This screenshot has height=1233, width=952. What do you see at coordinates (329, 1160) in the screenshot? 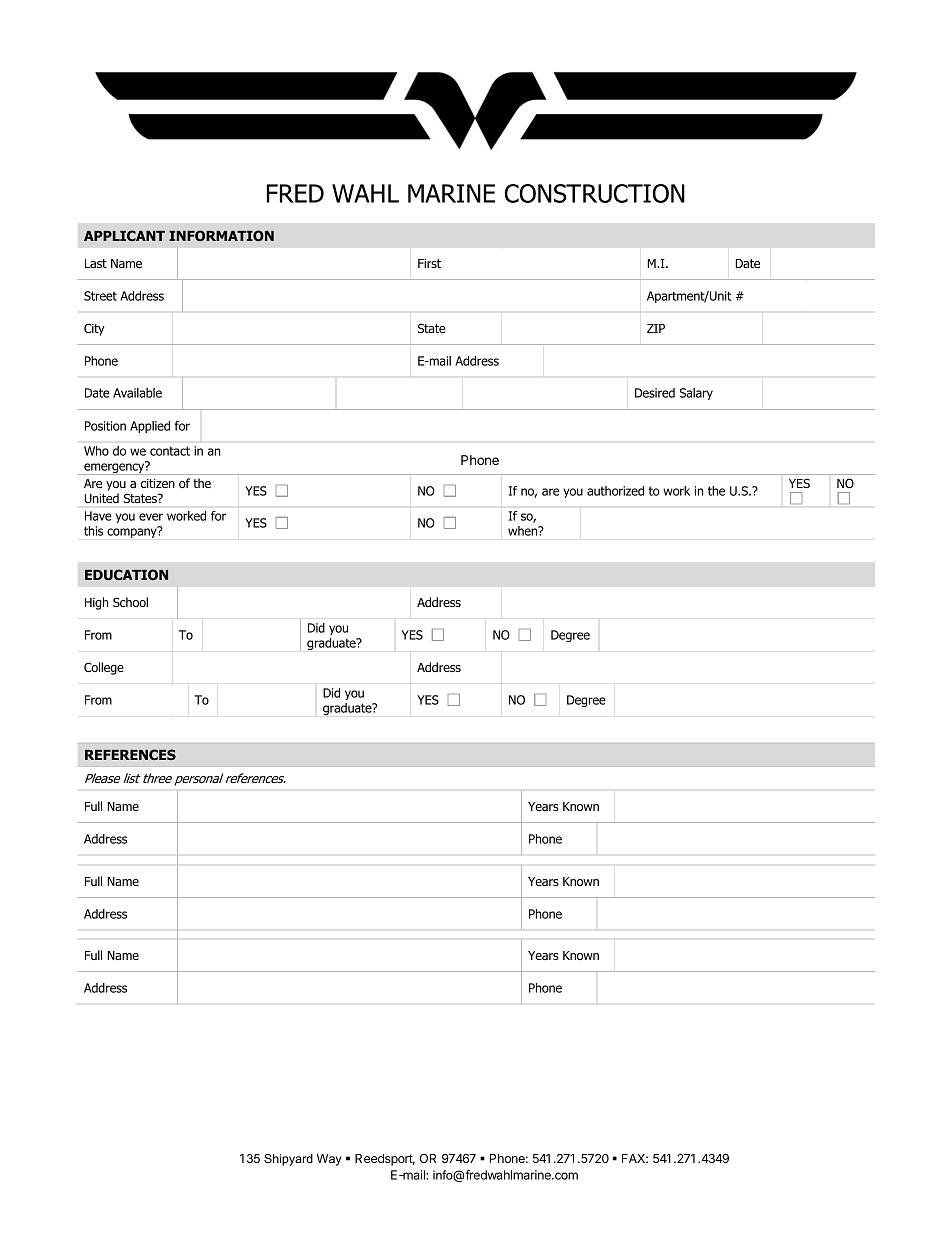
I see `Way` at bounding box center [329, 1160].
